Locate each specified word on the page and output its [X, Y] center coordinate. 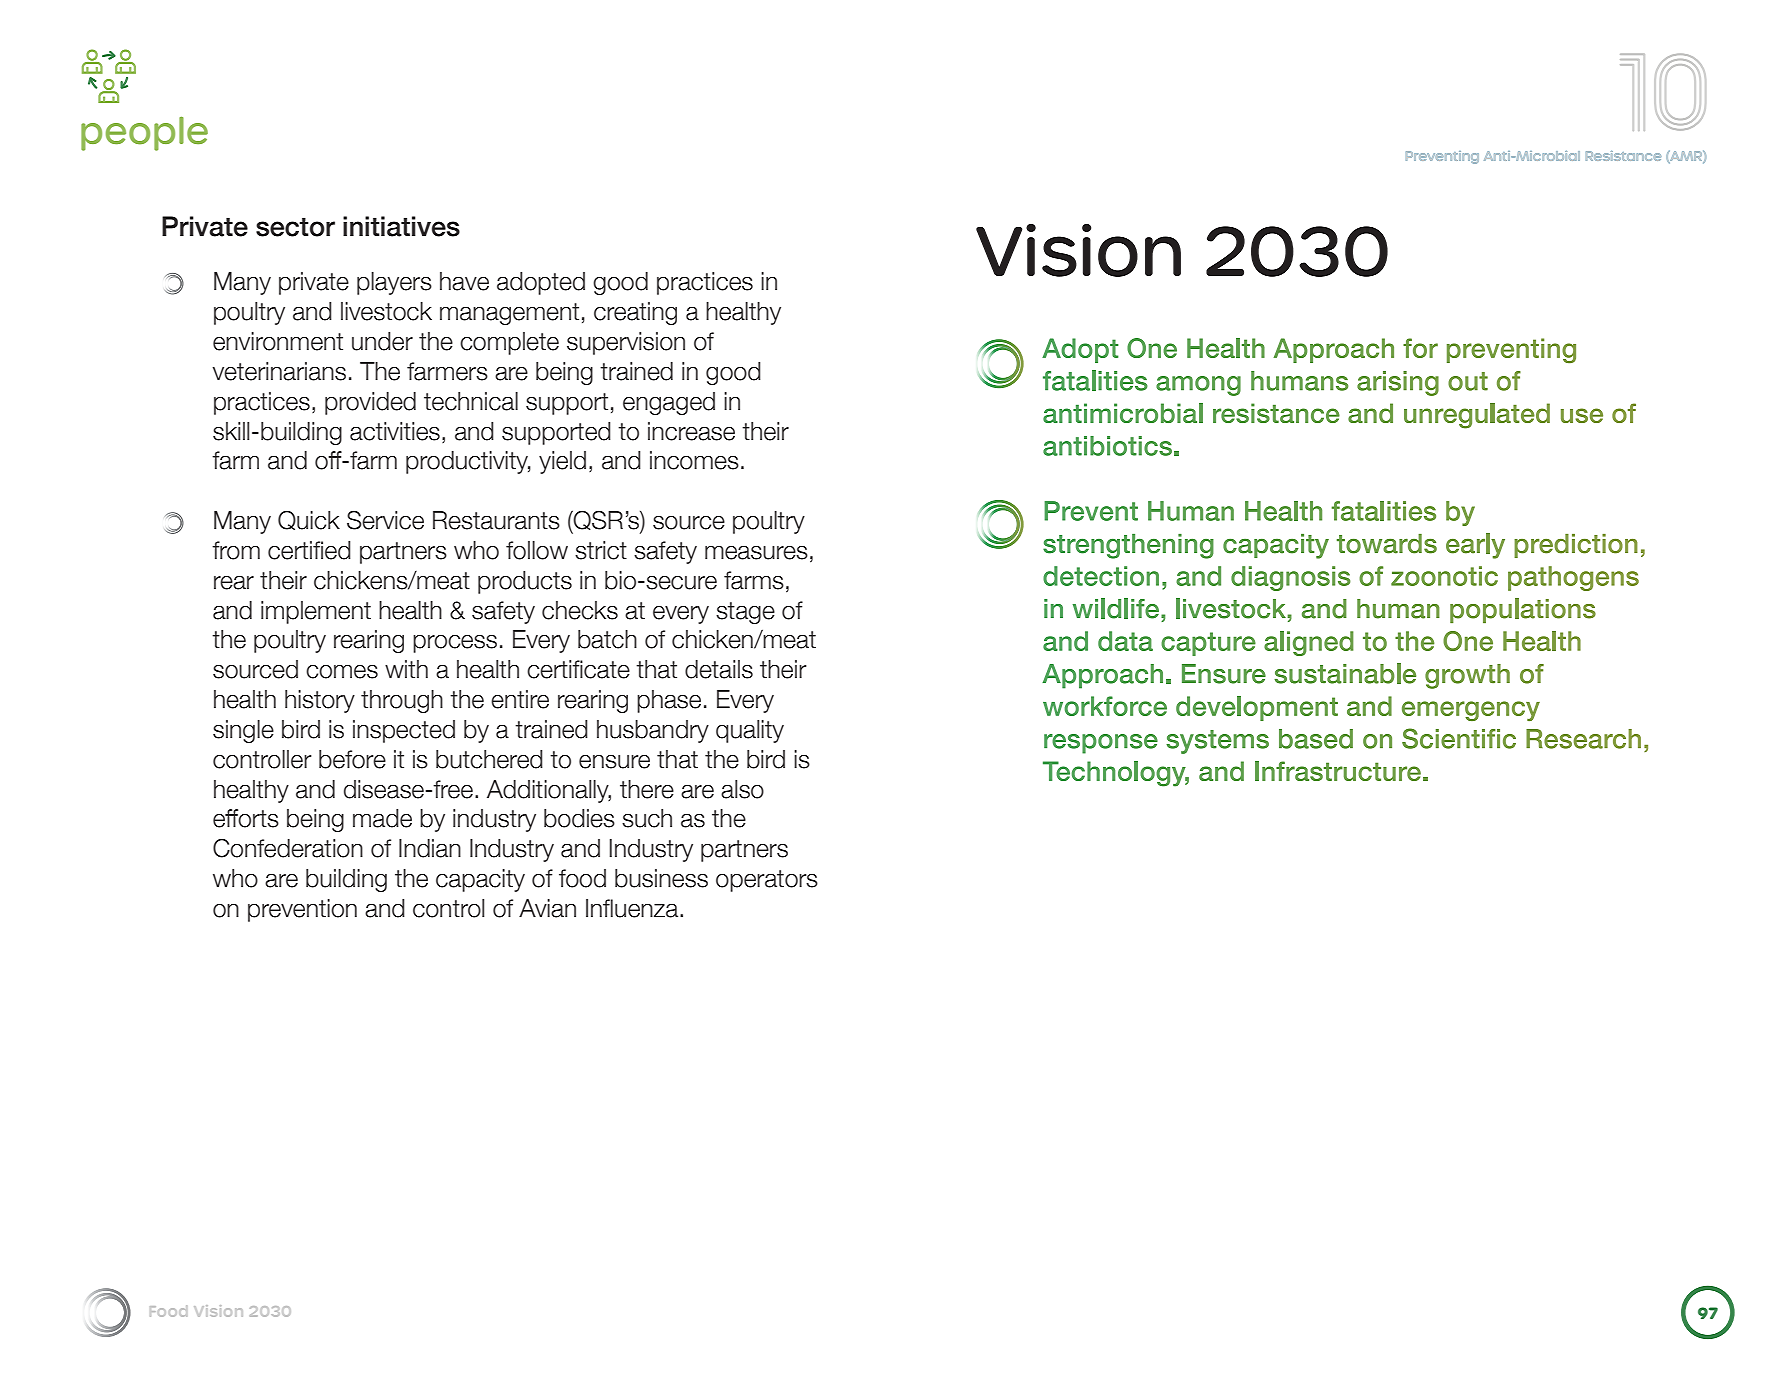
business [661, 878]
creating [635, 313]
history [320, 701]
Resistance [1623, 156]
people [144, 133]
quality [750, 731]
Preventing [1442, 157]
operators [767, 881]
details [719, 669]
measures [756, 553]
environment [278, 341]
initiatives [401, 226]
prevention [302, 910]
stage [745, 613]
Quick [309, 520]
